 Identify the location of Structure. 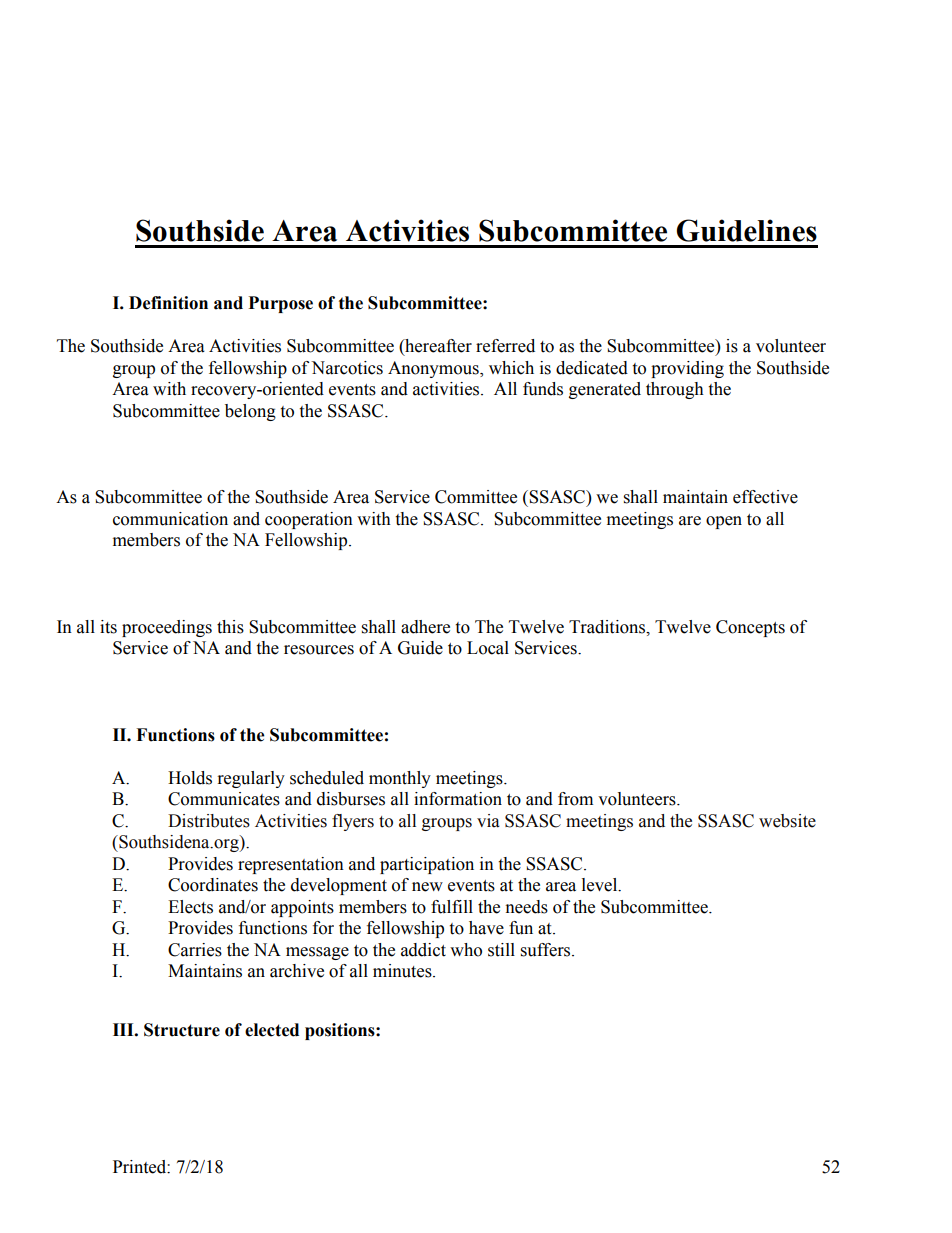
(182, 1030).
